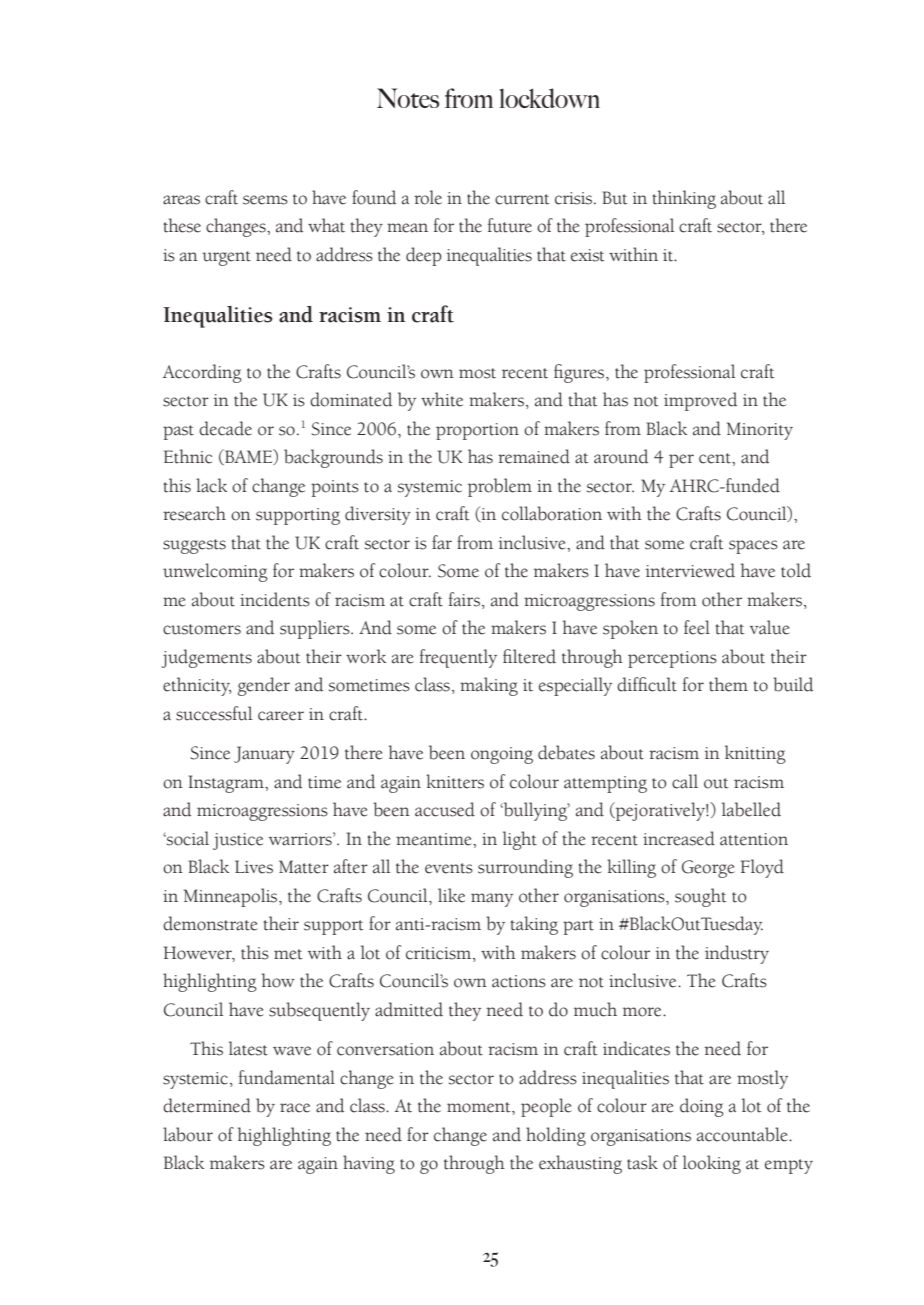  Describe the element at coordinates (202, 373) in the document. I see `According` at that location.
